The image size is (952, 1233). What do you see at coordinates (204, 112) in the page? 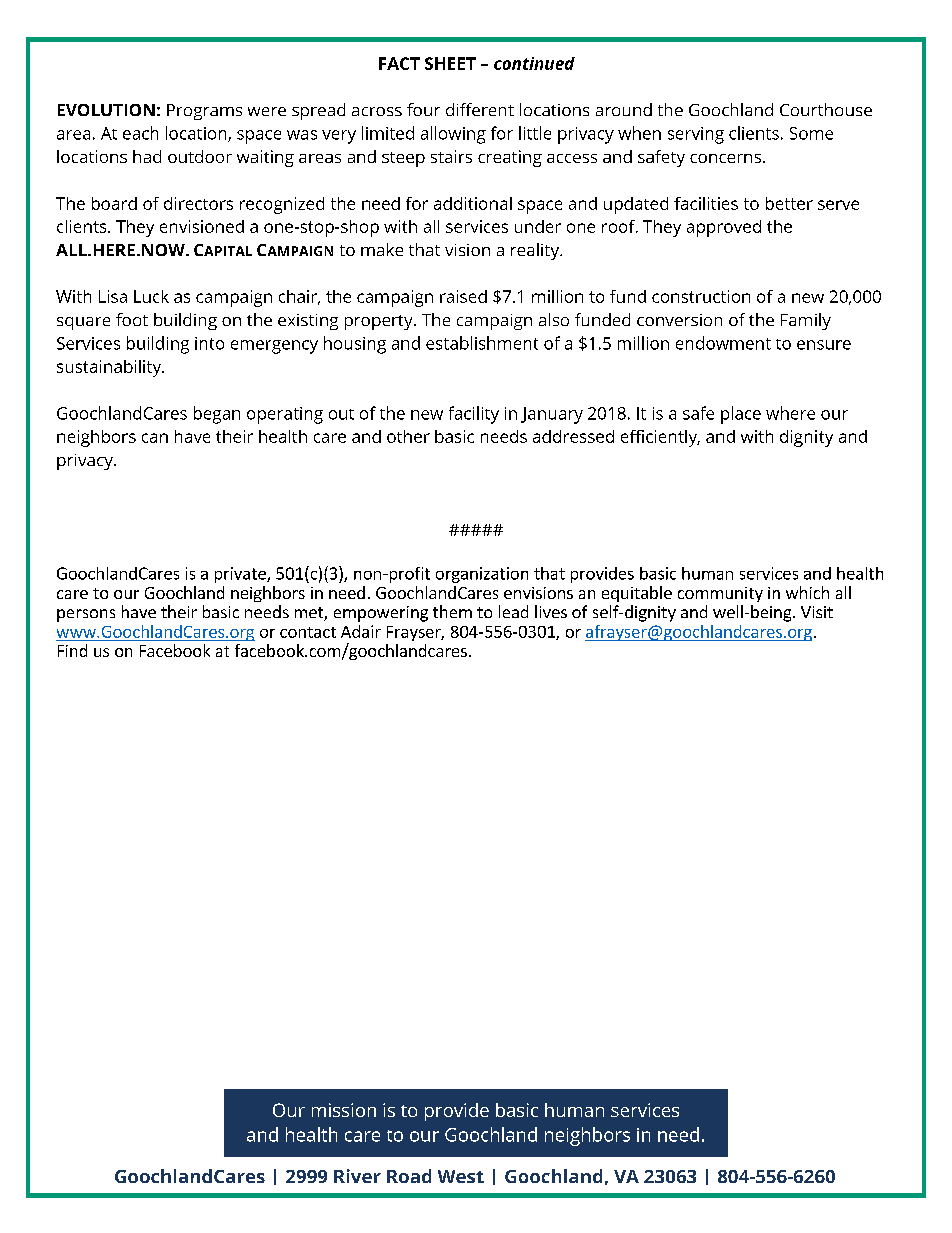
I see `Programs` at bounding box center [204, 112].
